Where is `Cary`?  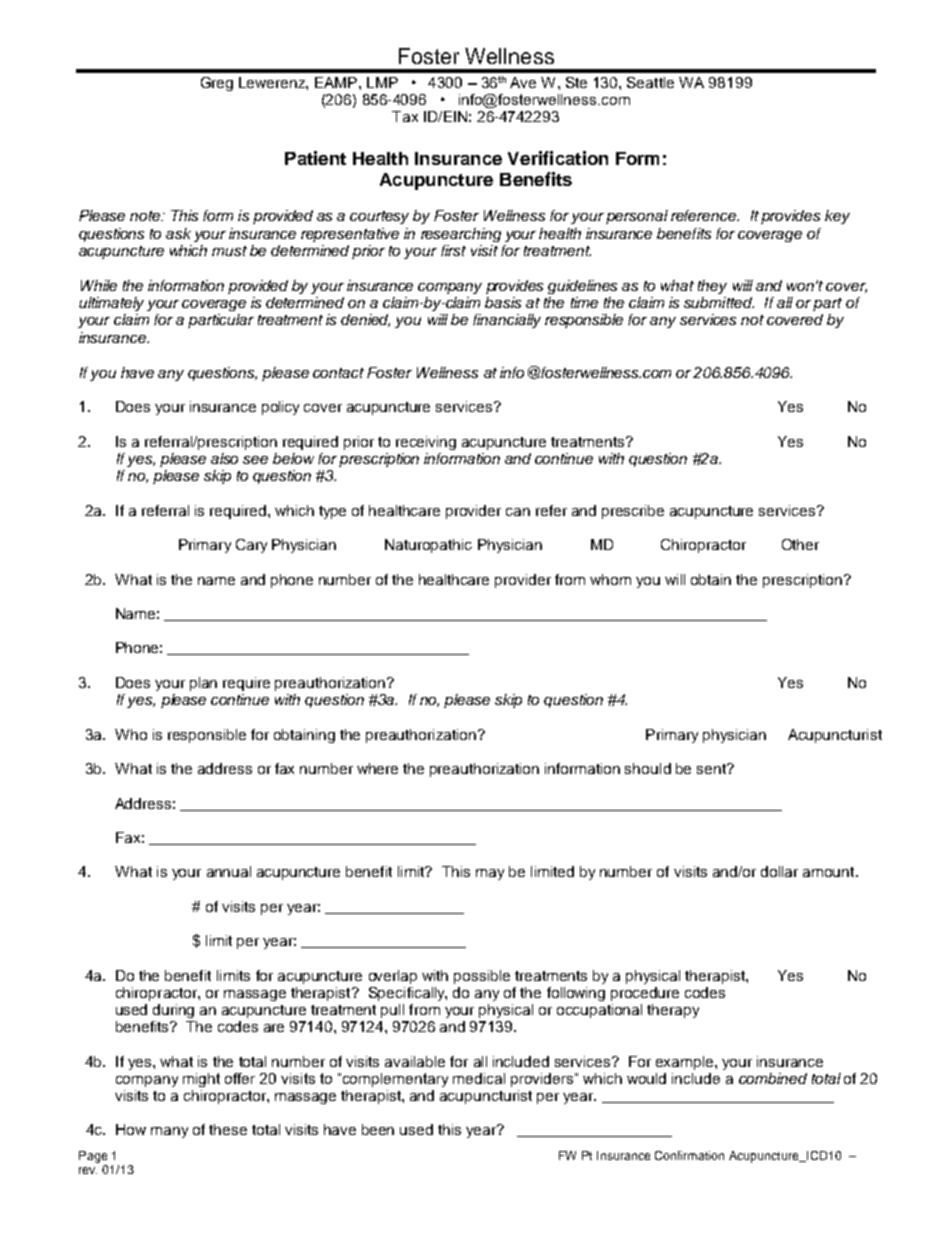 Cary is located at coordinates (251, 546).
